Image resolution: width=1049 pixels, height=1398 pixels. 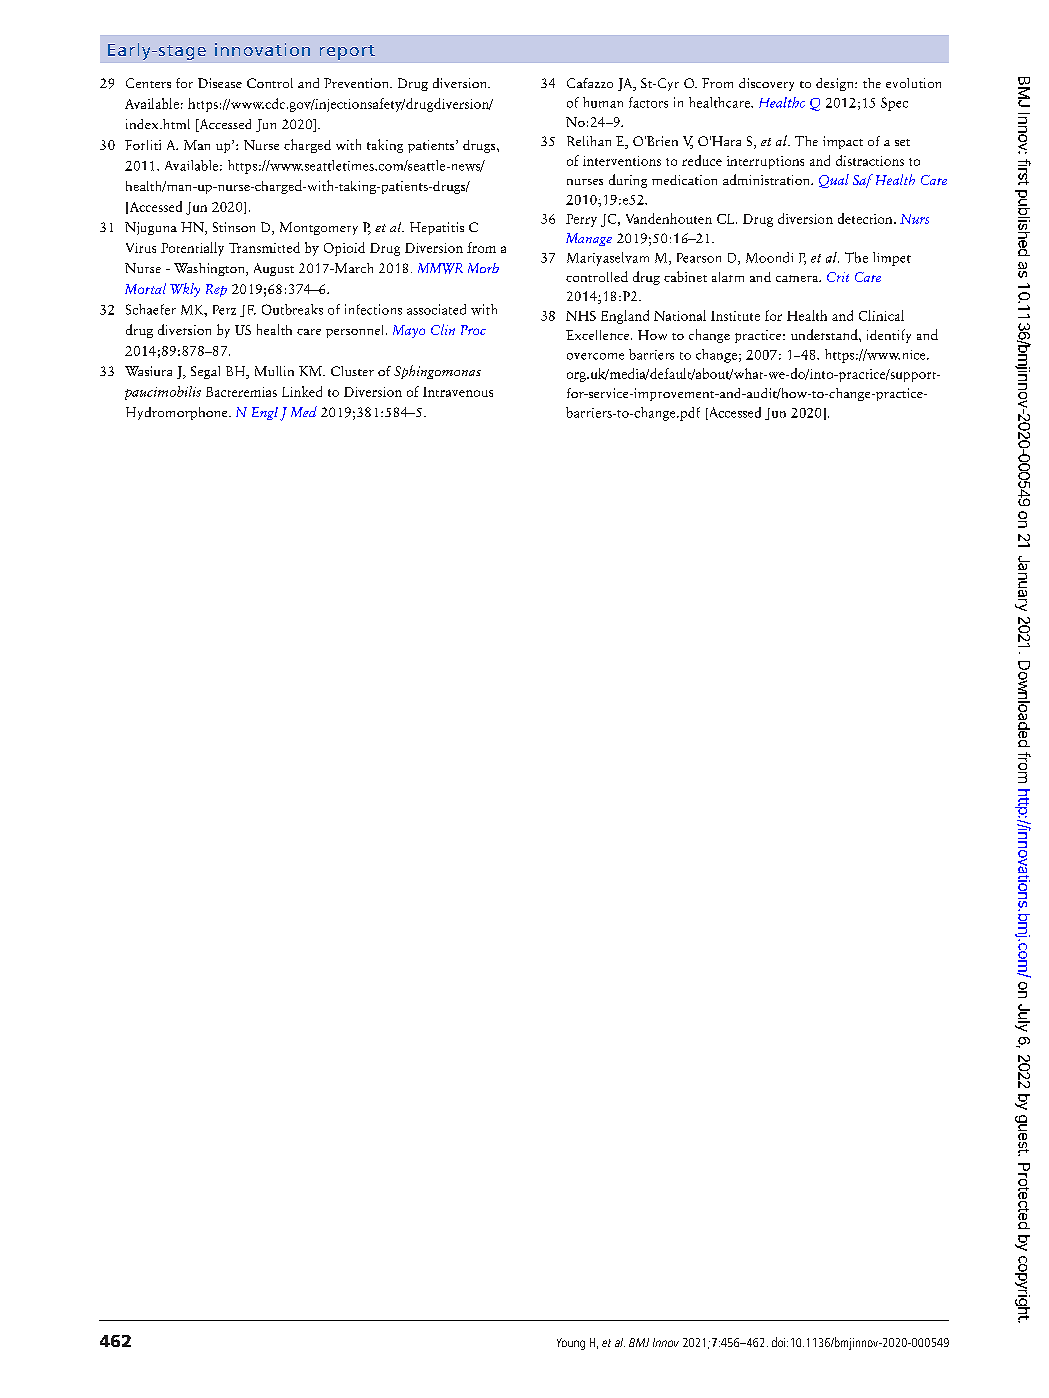 I want to click on design, so click(x=836, y=84).
